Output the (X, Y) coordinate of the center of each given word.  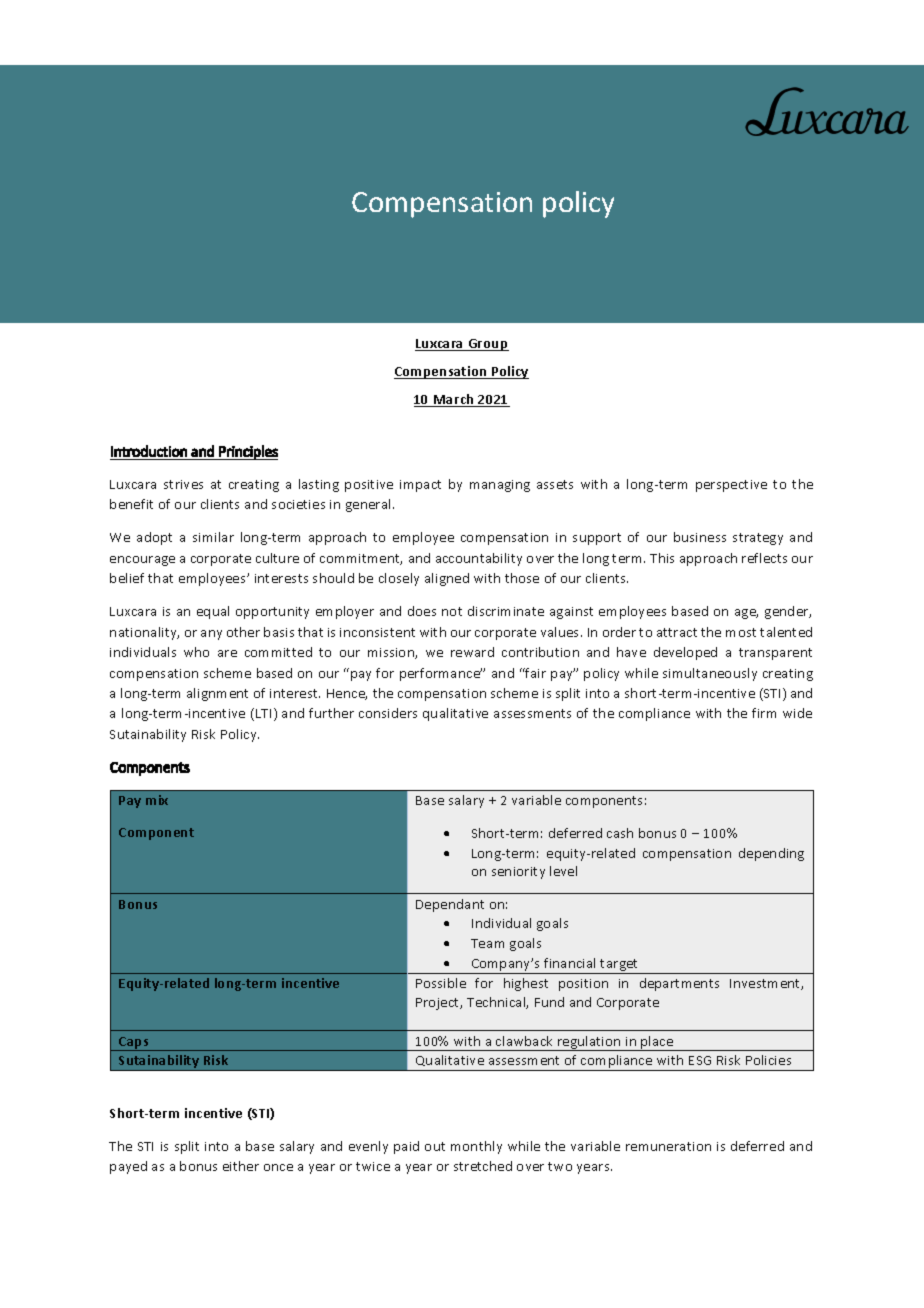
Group (487, 345)
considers (388, 713)
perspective (731, 486)
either (241, 1166)
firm (764, 713)
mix (157, 800)
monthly (476, 1147)
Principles (247, 452)
